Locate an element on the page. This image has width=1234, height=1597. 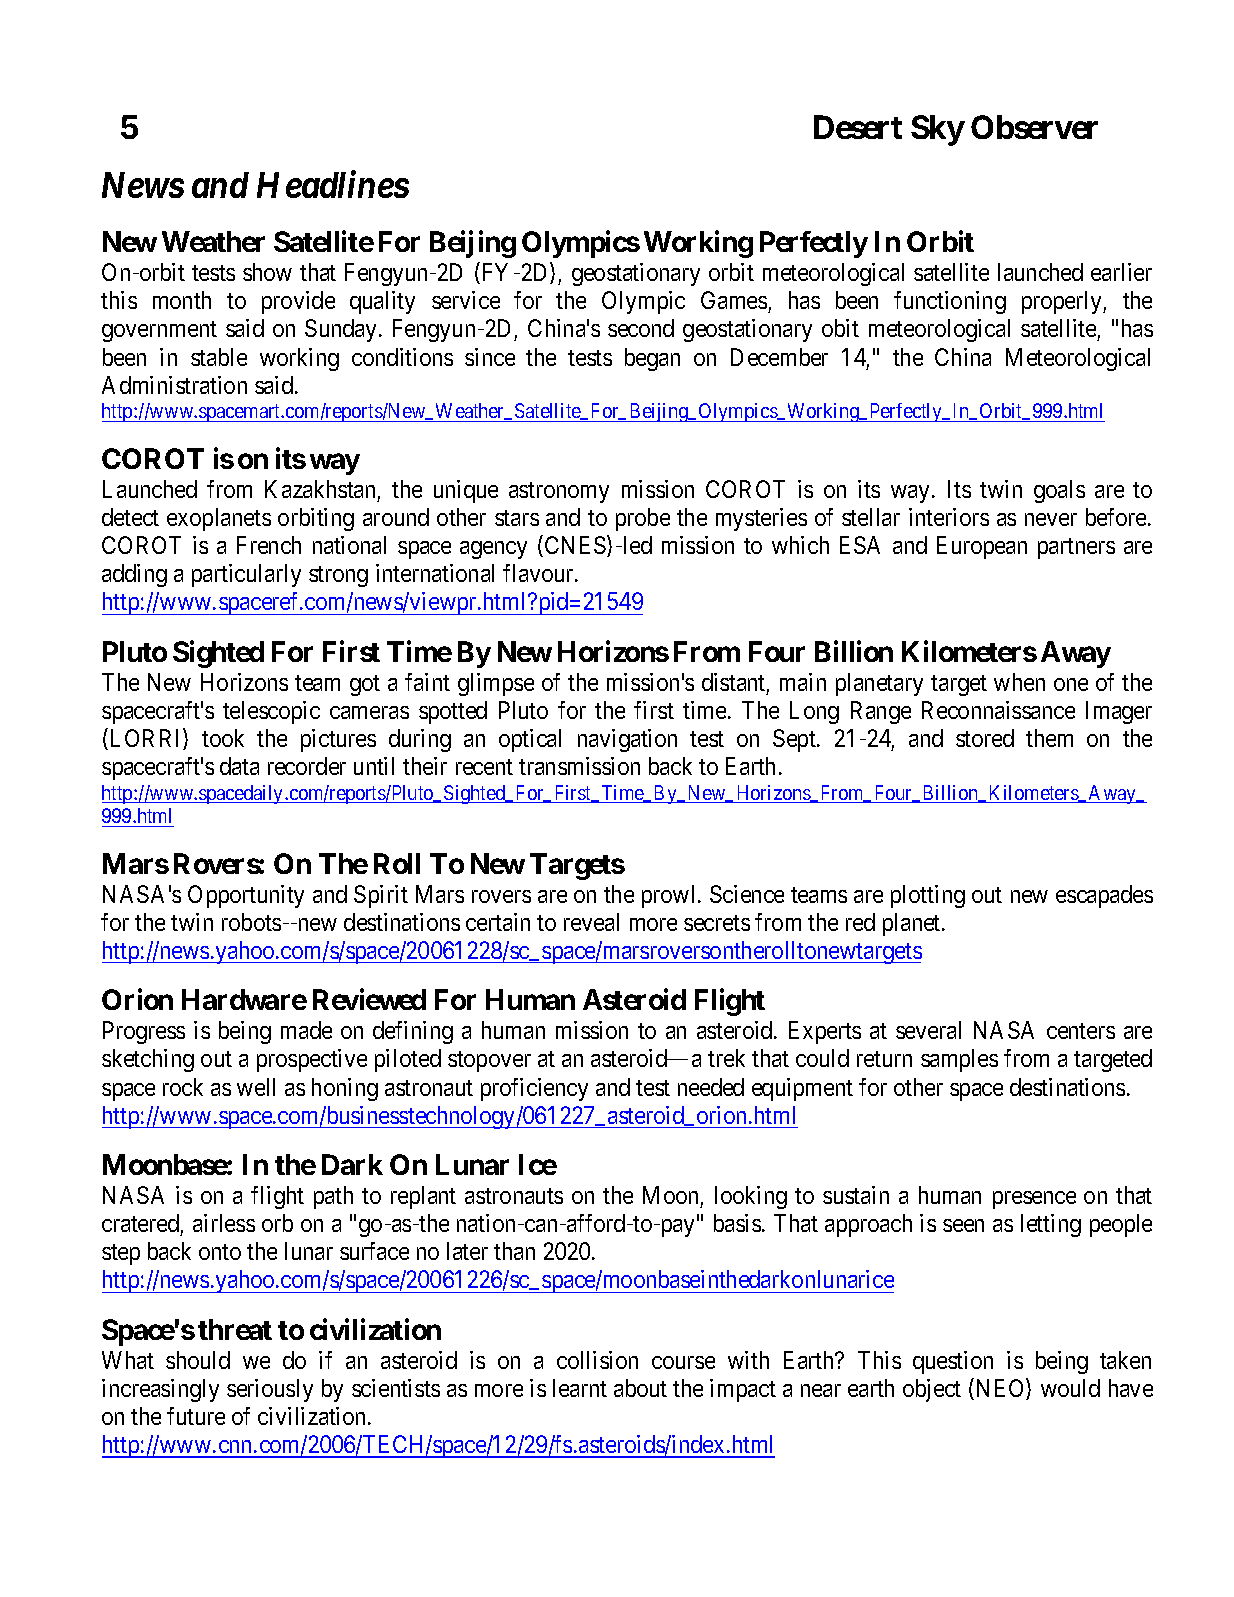
Administration is located at coordinates (174, 385).
